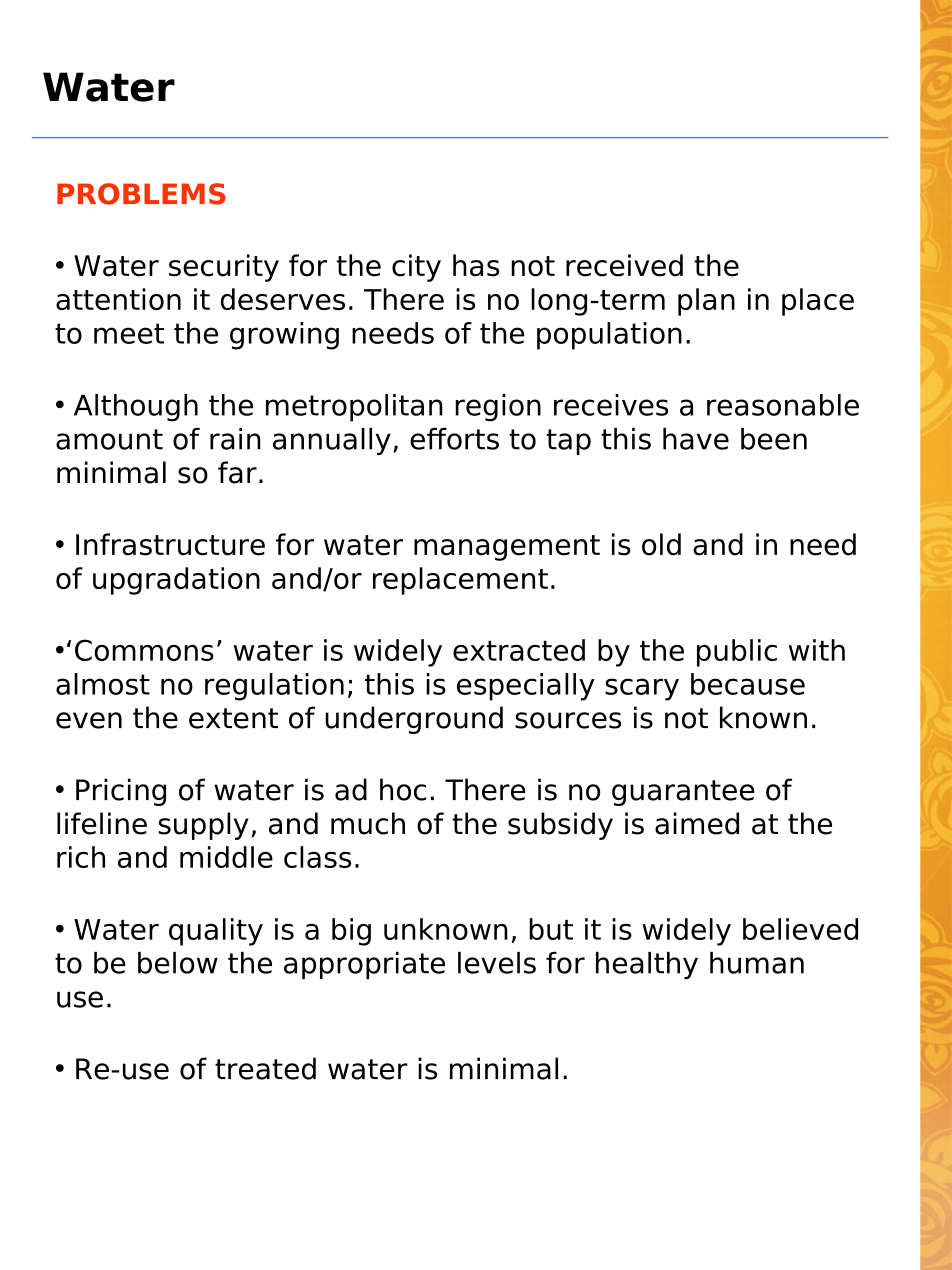 This page has width=952, height=1270. I want to click on middle, so click(226, 857).
